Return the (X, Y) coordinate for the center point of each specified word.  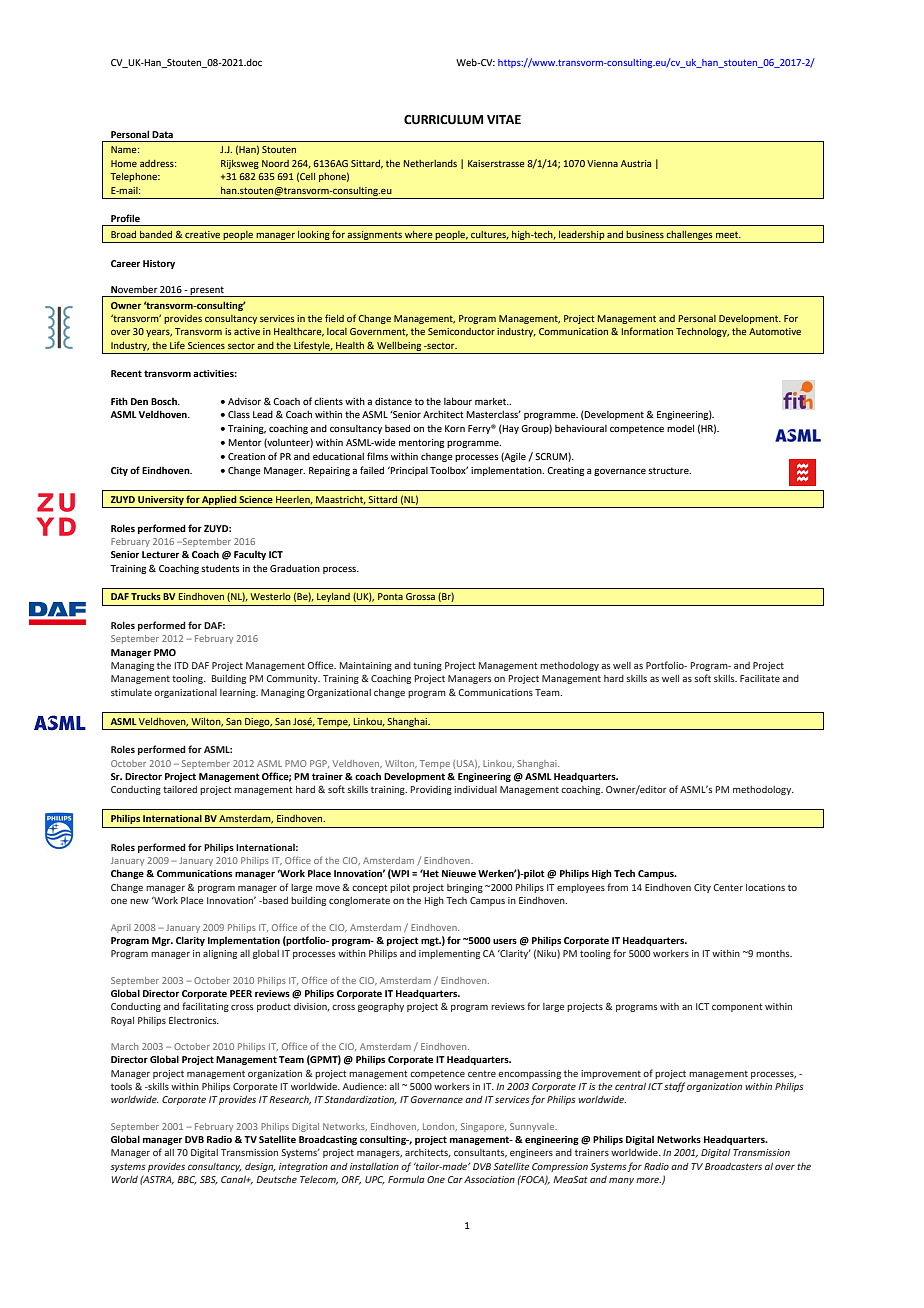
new (139, 901)
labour (458, 401)
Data (162, 134)
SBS (209, 1180)
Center (728, 887)
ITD (182, 665)
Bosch (165, 401)
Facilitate (760, 678)
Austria (636, 163)
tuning (427, 666)
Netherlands (430, 163)
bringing (465, 888)
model (680, 428)
